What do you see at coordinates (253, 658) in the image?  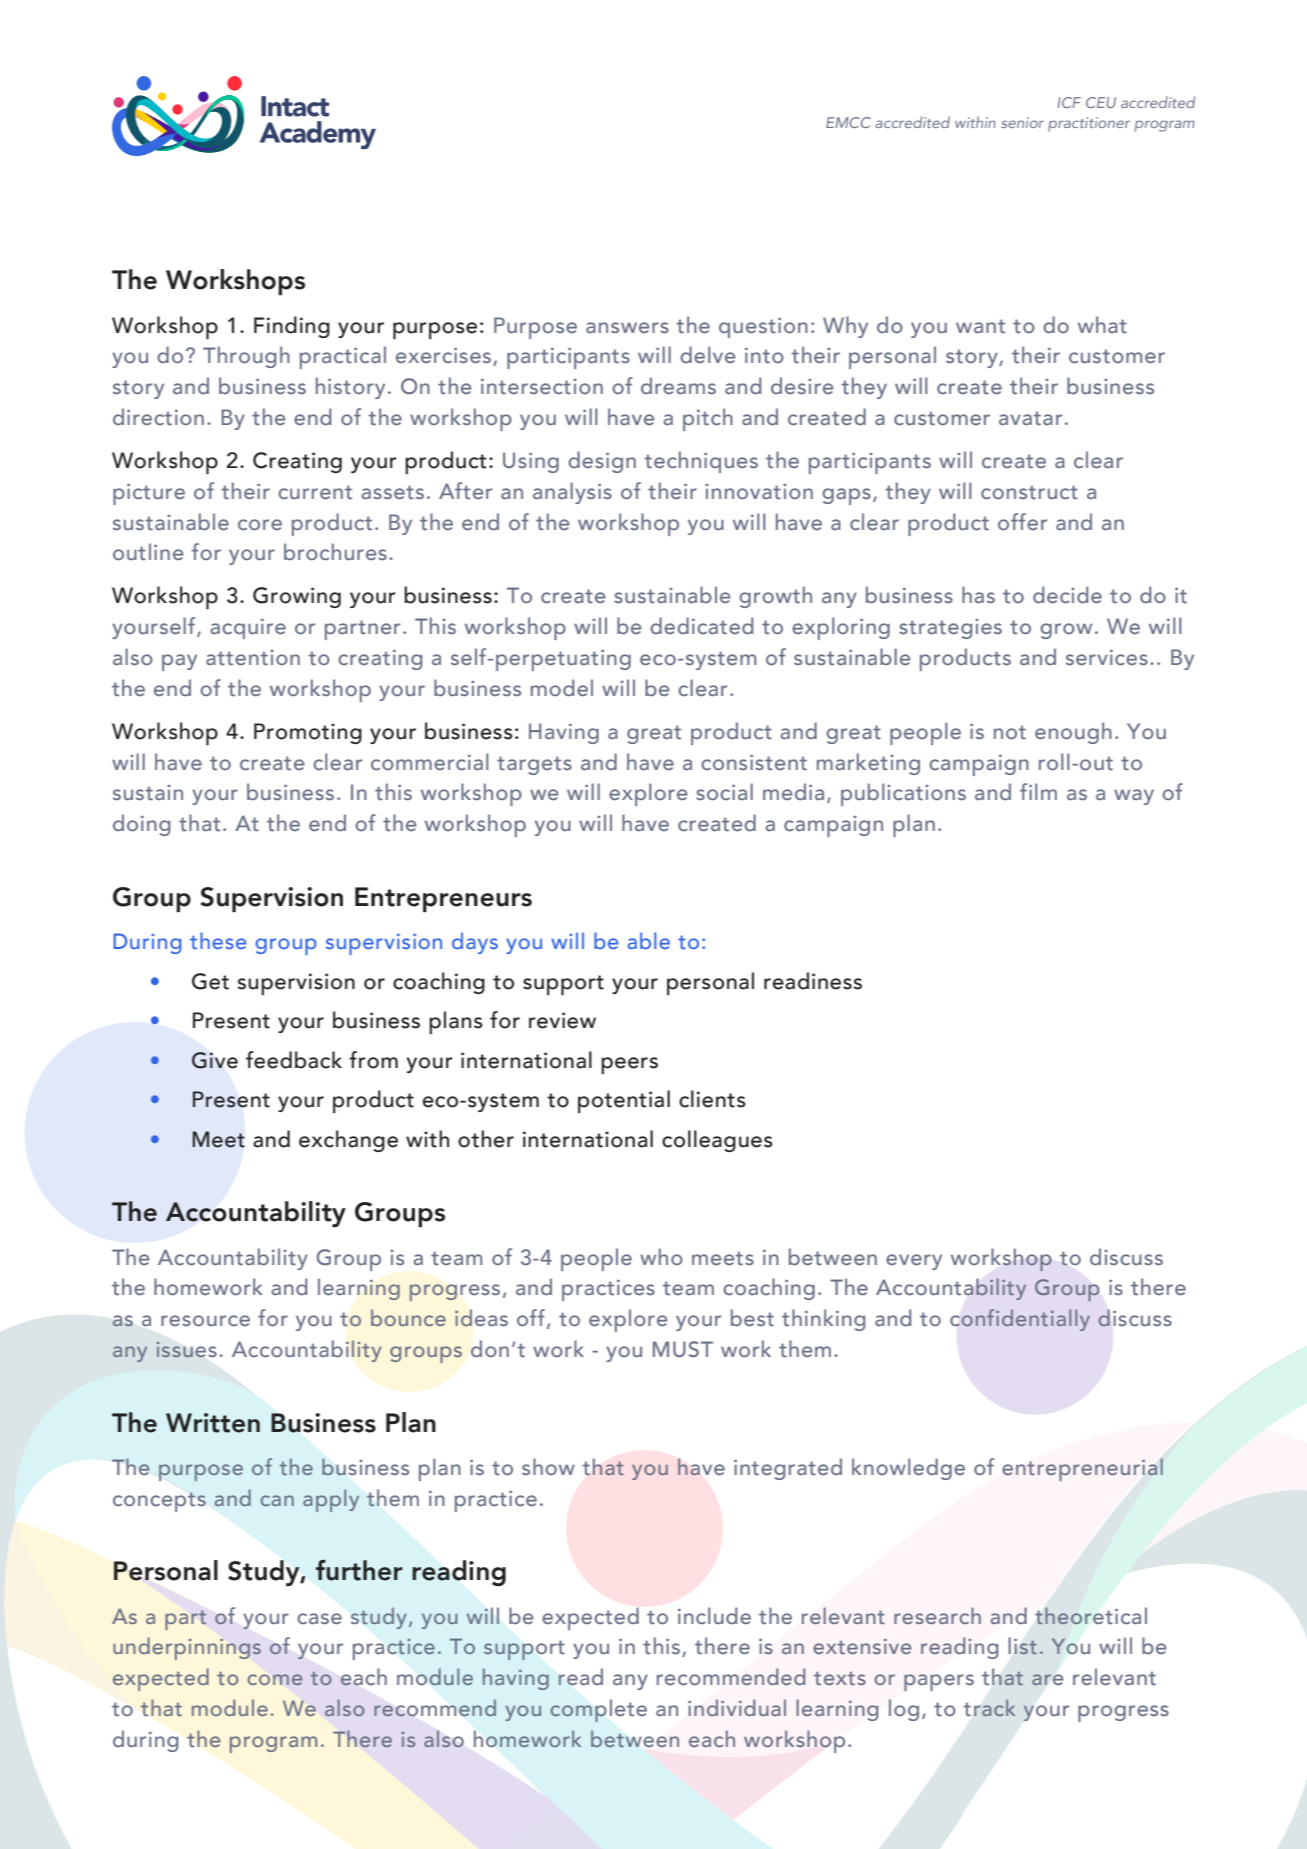 I see `attention` at bounding box center [253, 658].
